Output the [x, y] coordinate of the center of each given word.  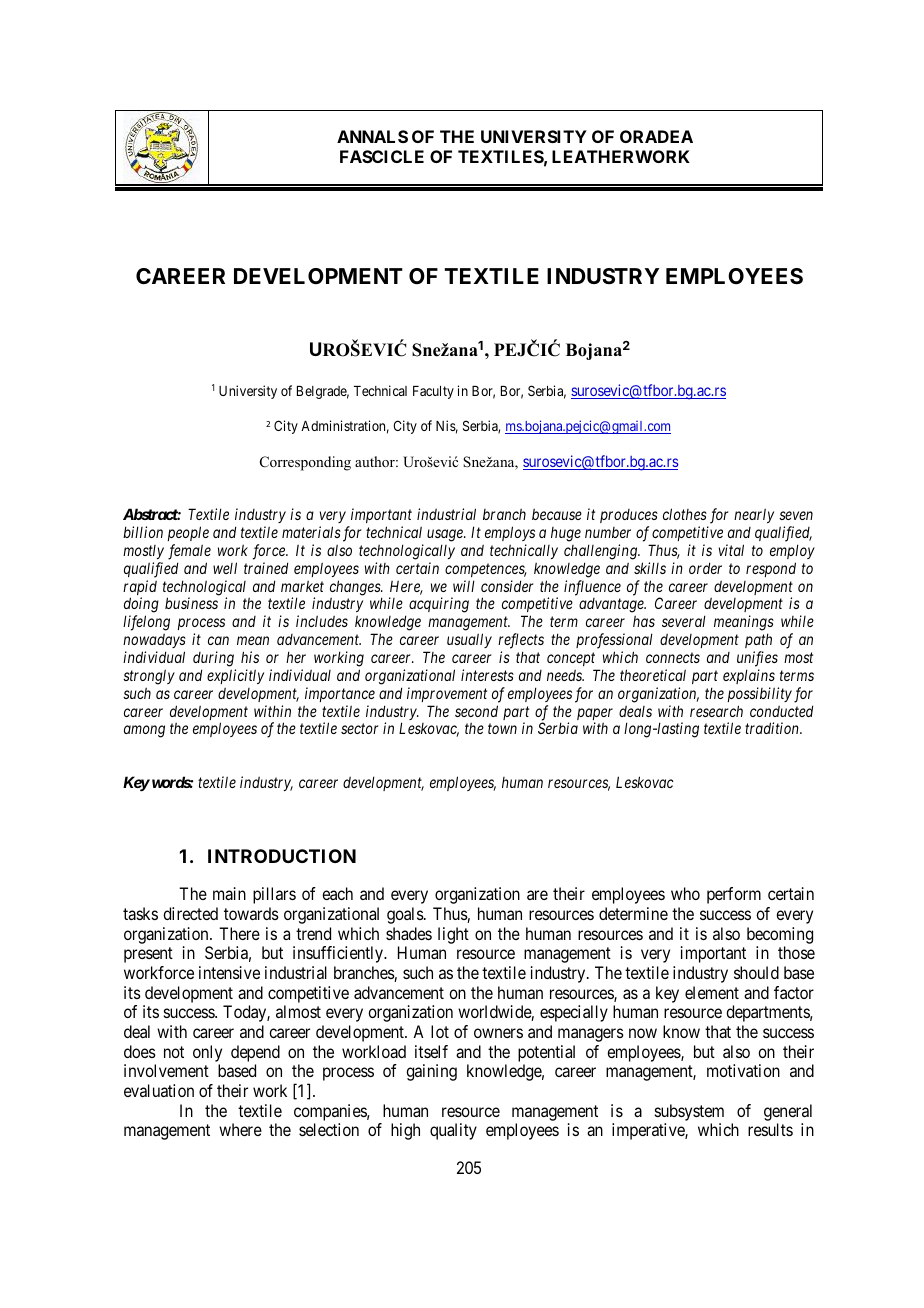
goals [406, 915]
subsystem [689, 1112]
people [188, 533]
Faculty [433, 392]
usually [469, 640]
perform [734, 895]
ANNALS [372, 136]
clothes [685, 514]
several [684, 621]
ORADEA [656, 136]
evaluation [159, 1090]
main [229, 893]
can [218, 640]
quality [453, 1131]
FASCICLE [382, 156]
